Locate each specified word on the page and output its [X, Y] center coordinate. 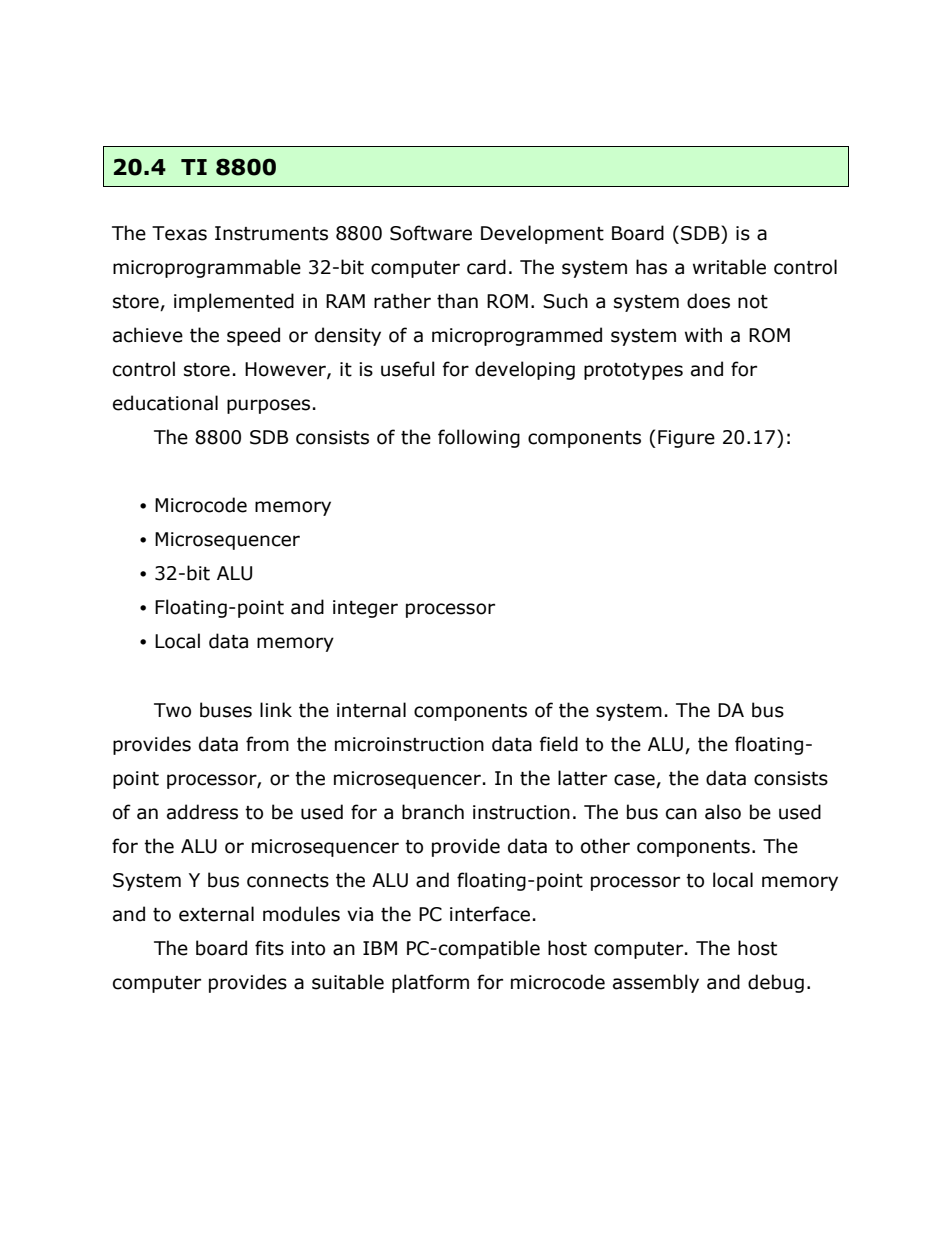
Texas [179, 233]
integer [365, 609]
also [723, 812]
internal [371, 710]
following [479, 438]
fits [269, 948]
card [486, 267]
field [559, 744]
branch [433, 812]
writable [729, 267]
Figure [686, 439]
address [202, 812]
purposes [268, 406]
